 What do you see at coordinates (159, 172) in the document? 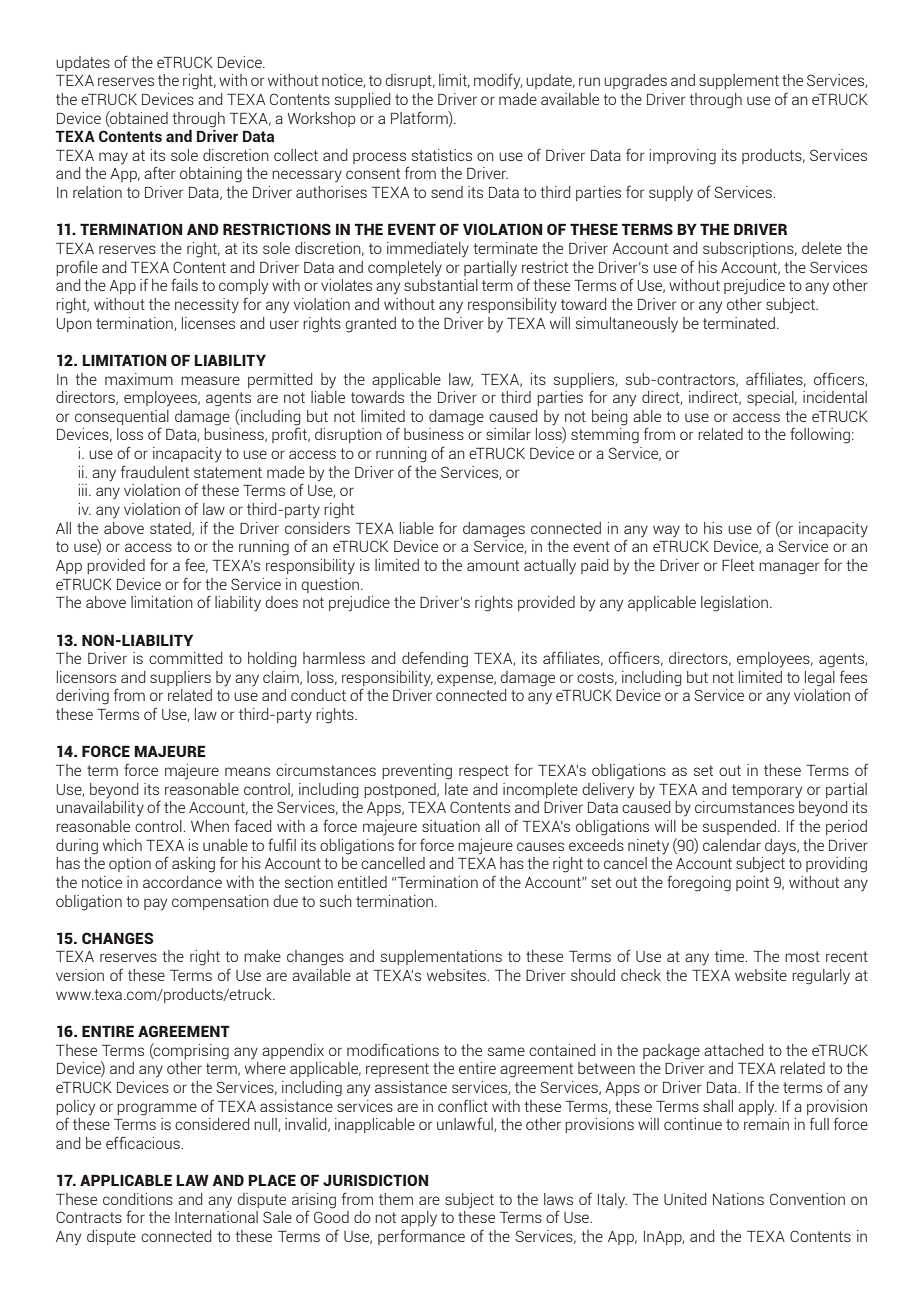
I see `after` at bounding box center [159, 172].
